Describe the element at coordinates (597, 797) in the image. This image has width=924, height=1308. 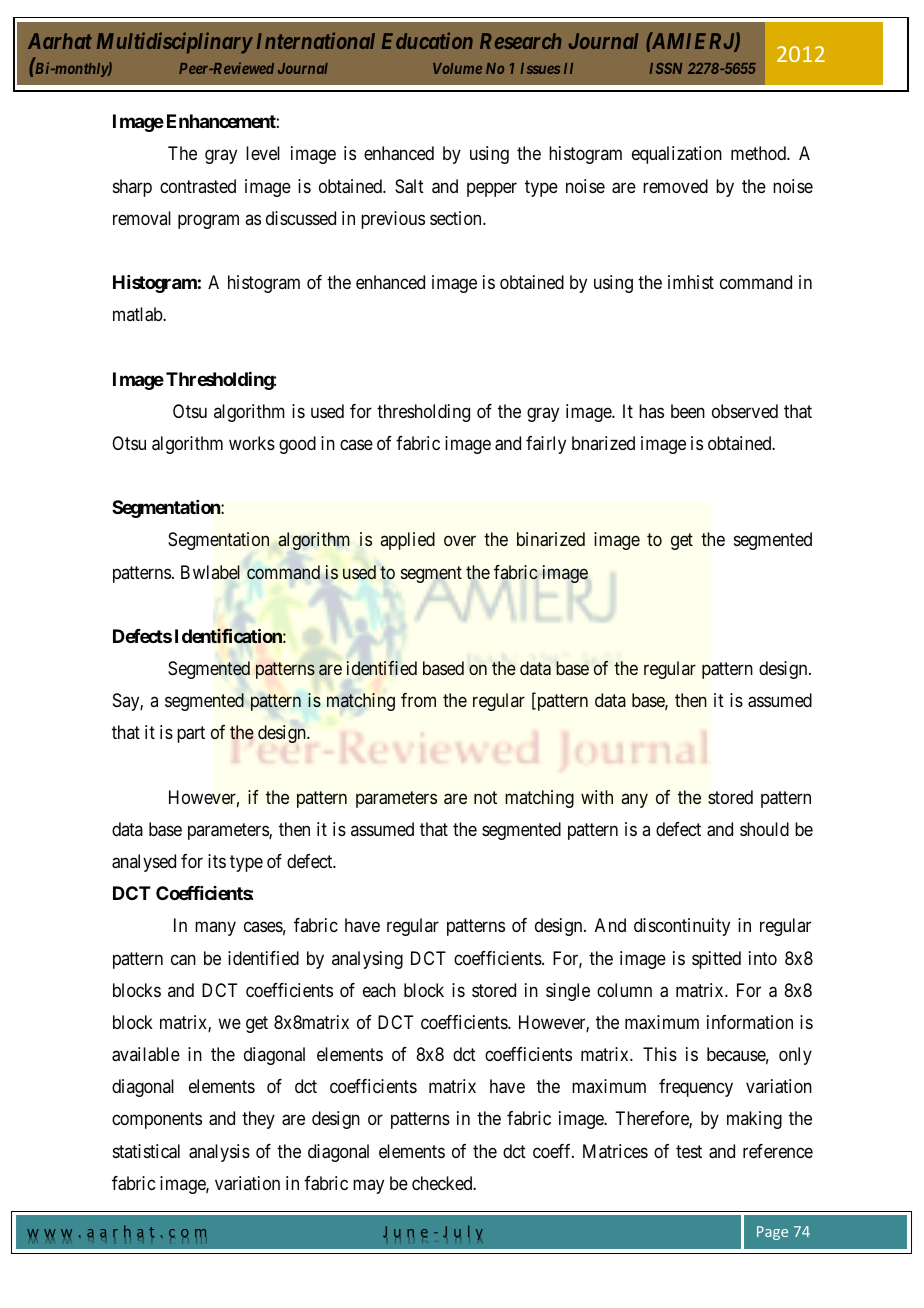
I see `with` at that location.
